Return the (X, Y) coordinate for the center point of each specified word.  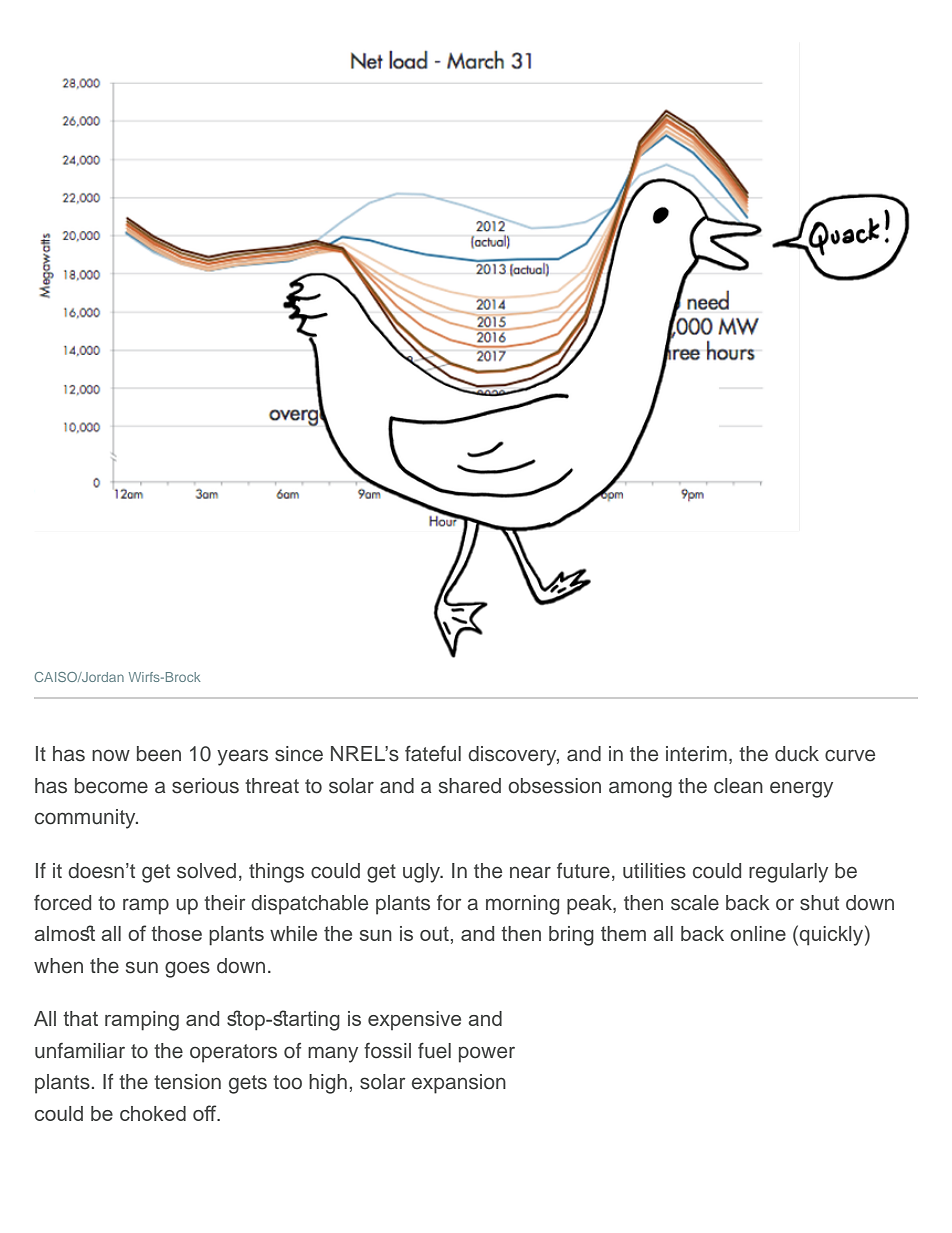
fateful (433, 753)
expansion (459, 1084)
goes (187, 969)
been (159, 754)
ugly (423, 873)
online (758, 933)
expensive (414, 1020)
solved (206, 871)
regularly (788, 873)
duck (797, 754)
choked (153, 1113)
